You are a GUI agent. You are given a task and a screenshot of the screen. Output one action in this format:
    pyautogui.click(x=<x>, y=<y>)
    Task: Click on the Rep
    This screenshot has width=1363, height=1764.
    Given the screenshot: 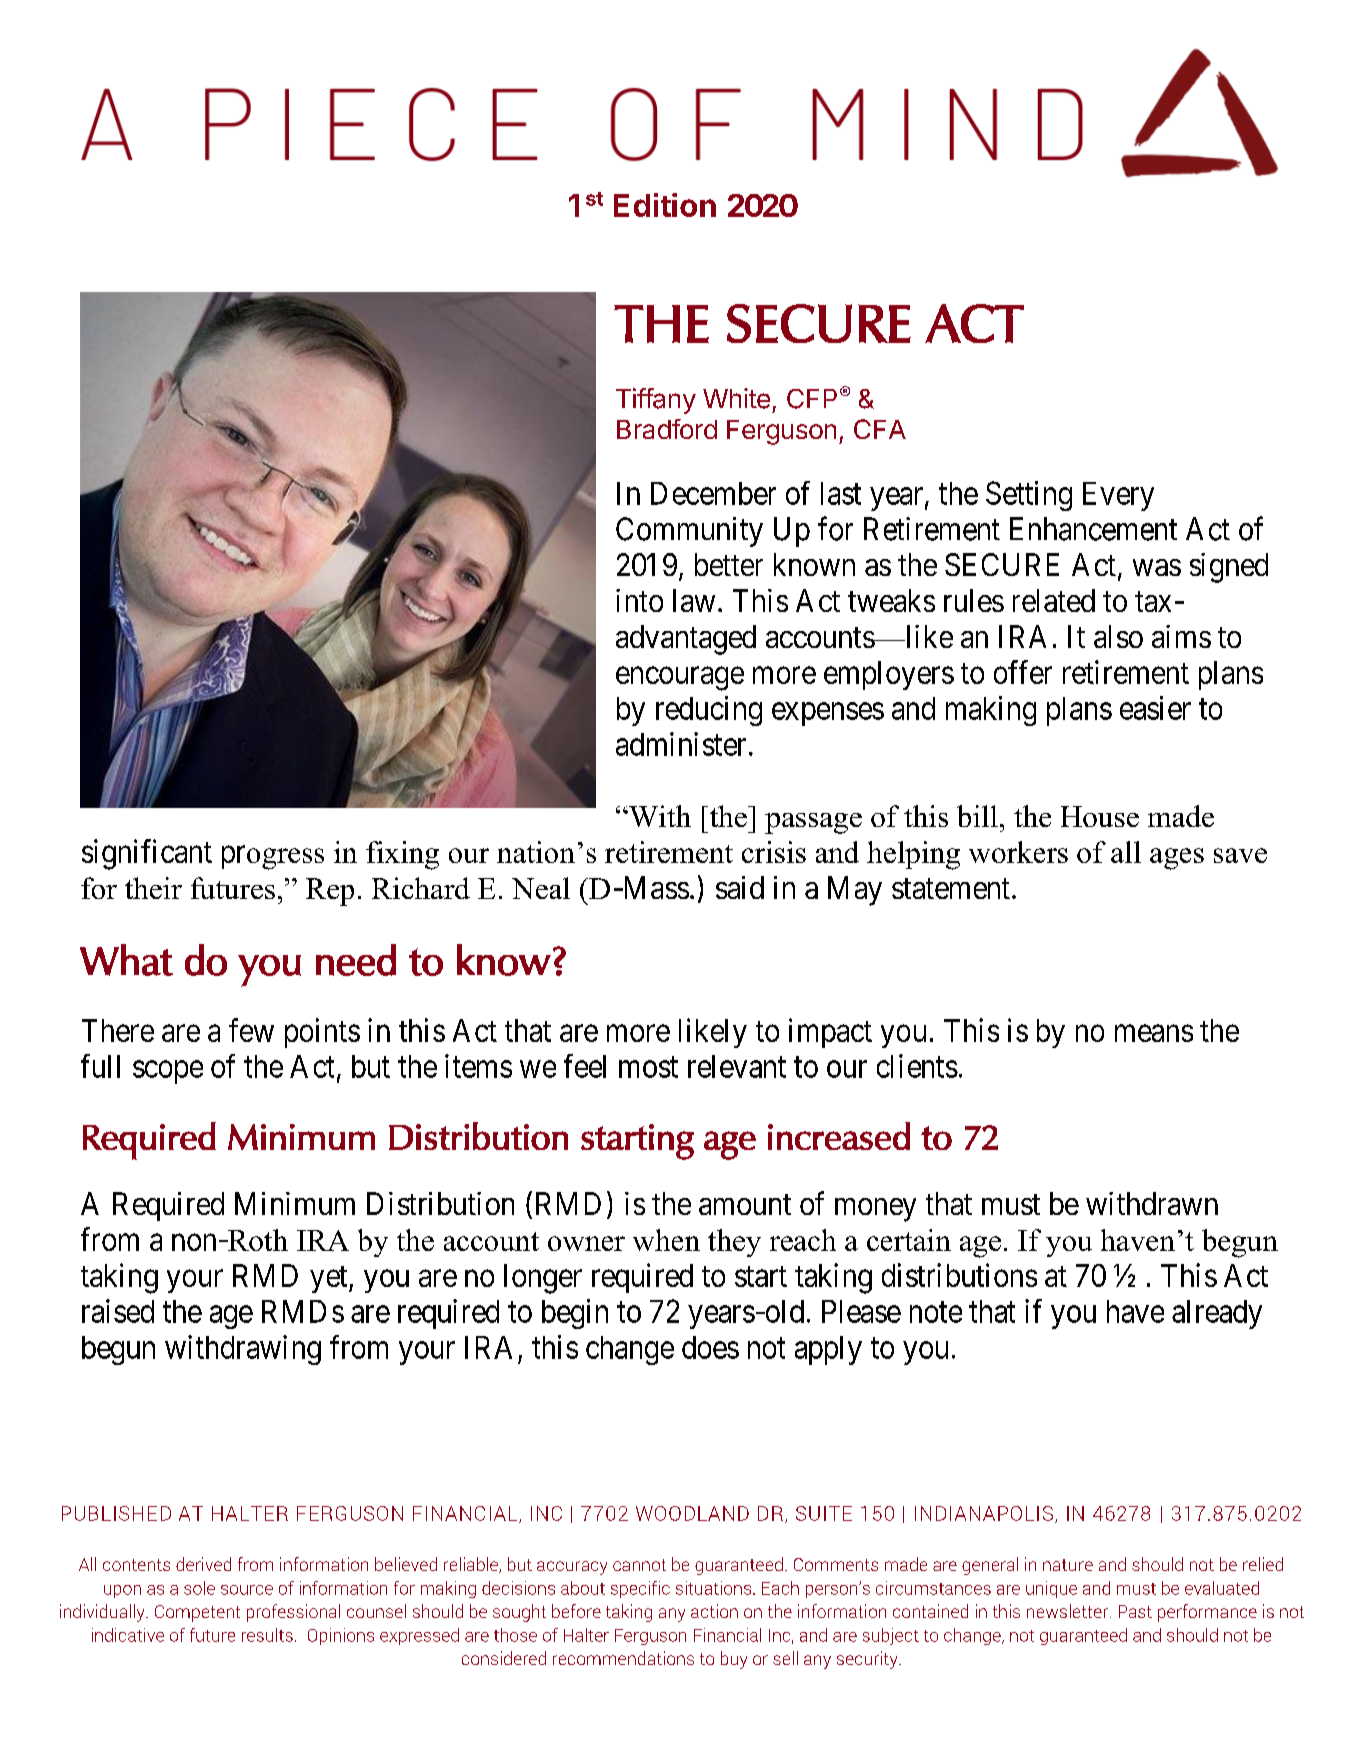 What is the action you would take?
    pyautogui.click(x=330, y=892)
